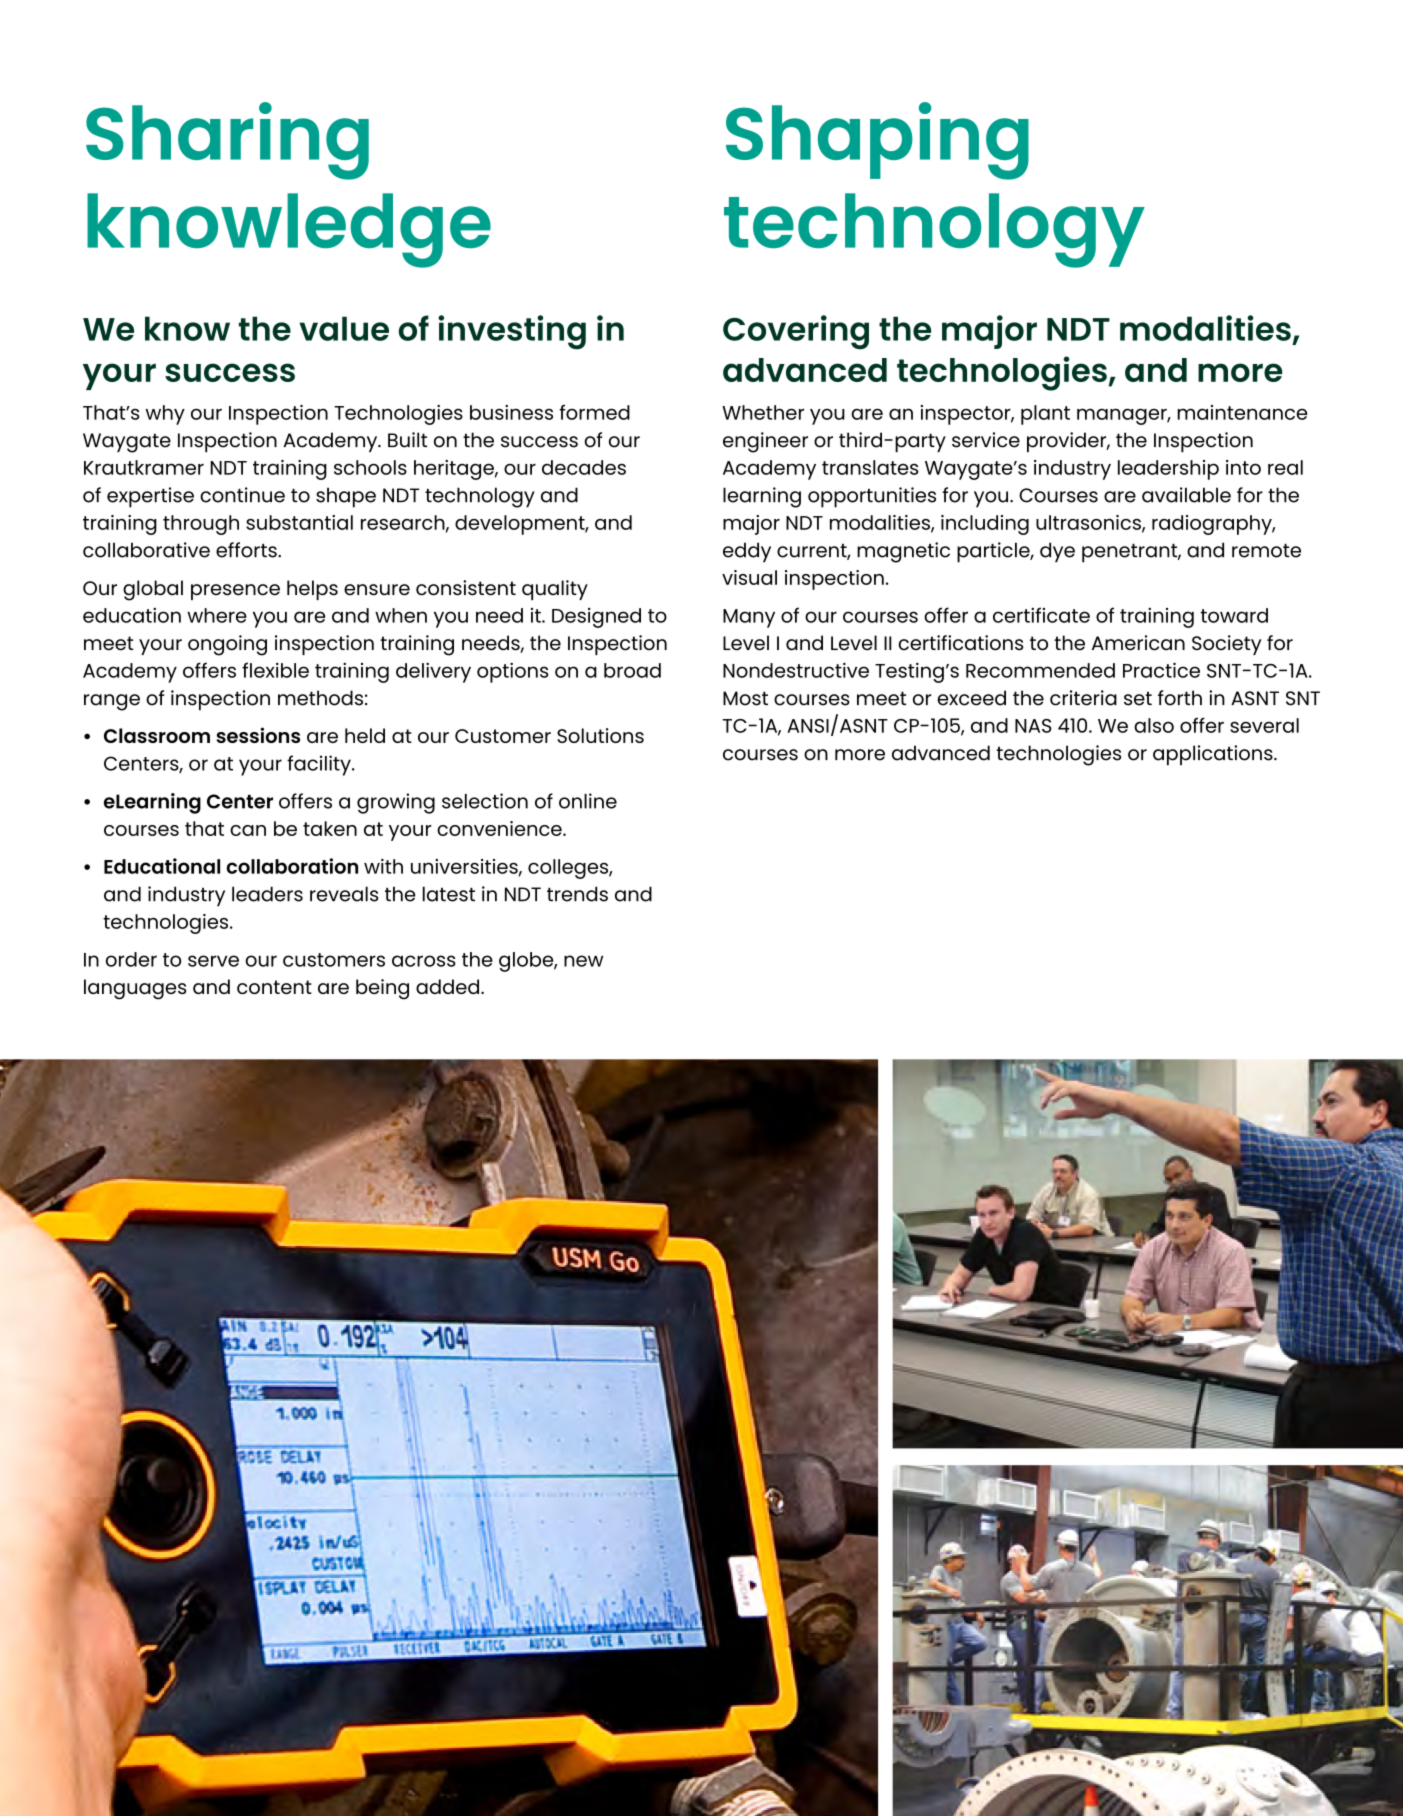 This document has height=1816, width=1403. What do you see at coordinates (796, 332) in the document?
I see `Covering` at bounding box center [796, 332].
